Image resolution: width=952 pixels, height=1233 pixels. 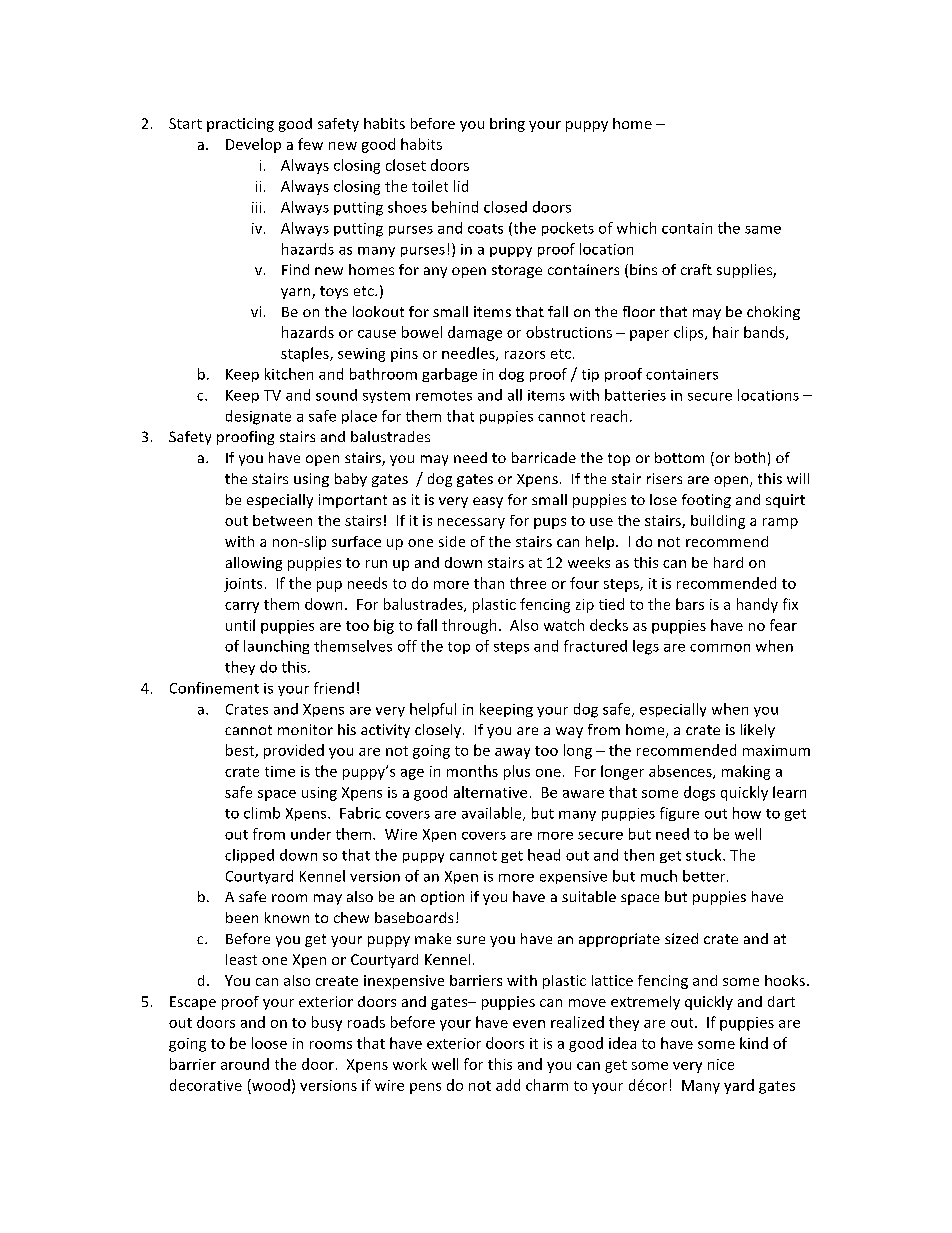 I want to click on add, so click(x=508, y=1085).
